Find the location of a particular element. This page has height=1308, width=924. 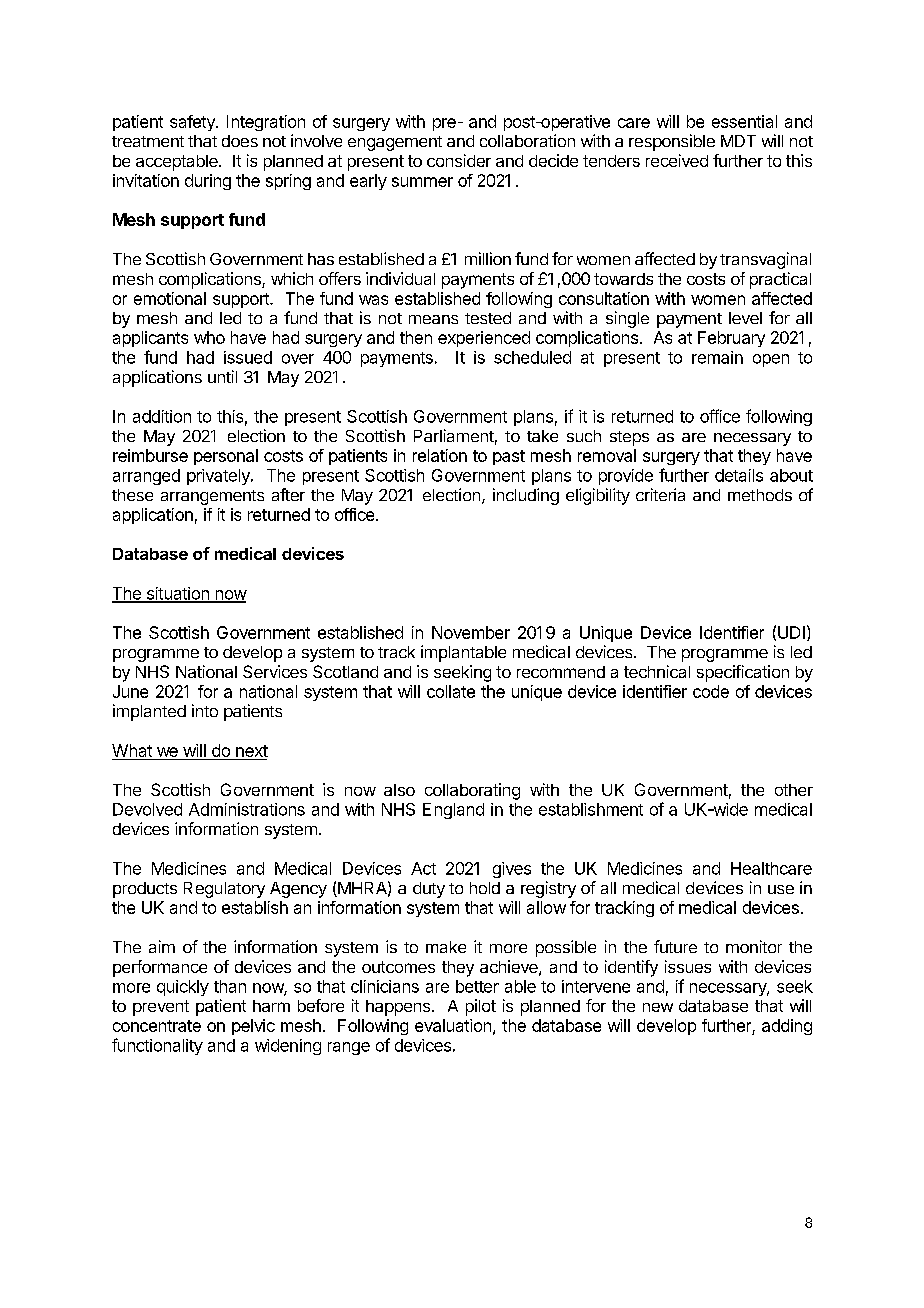

Administrations is located at coordinates (247, 809).
